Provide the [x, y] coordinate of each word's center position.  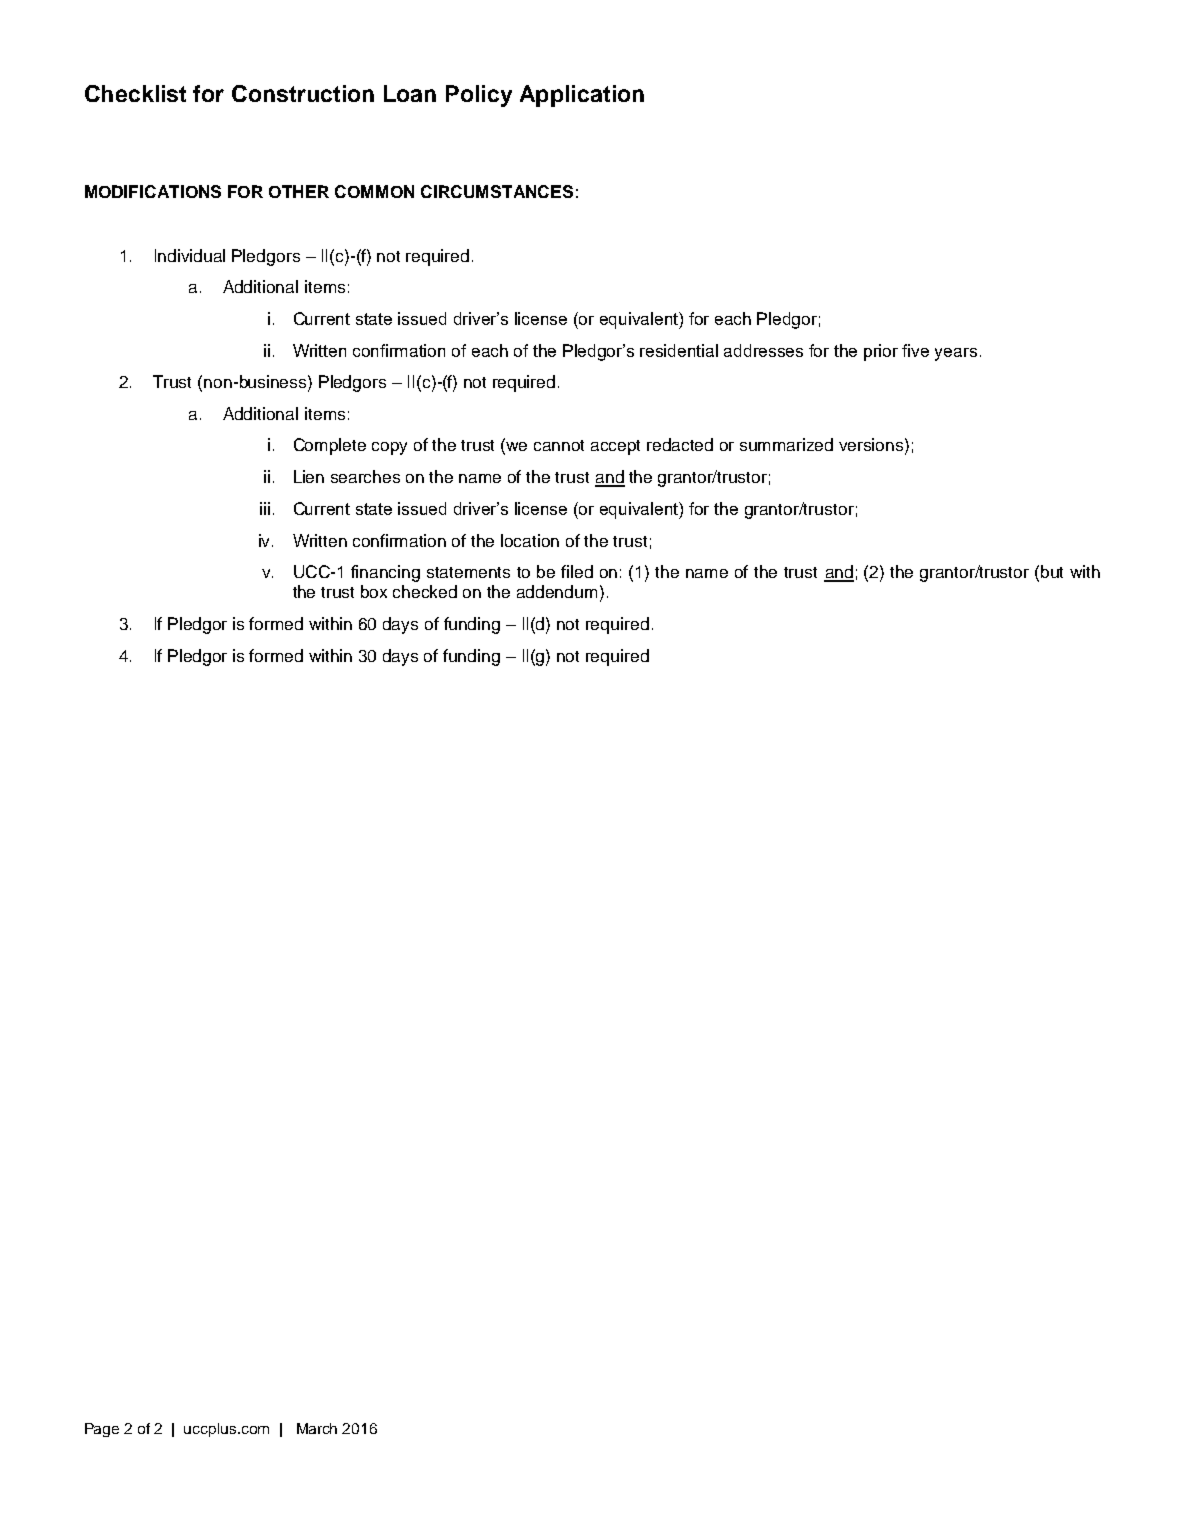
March [317, 1428]
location [530, 540]
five [915, 350]
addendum [557, 591]
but [1052, 571]
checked [425, 591]
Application [582, 96]
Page [102, 1430]
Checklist [135, 93]
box [374, 591]
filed [577, 571]
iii [265, 508]
